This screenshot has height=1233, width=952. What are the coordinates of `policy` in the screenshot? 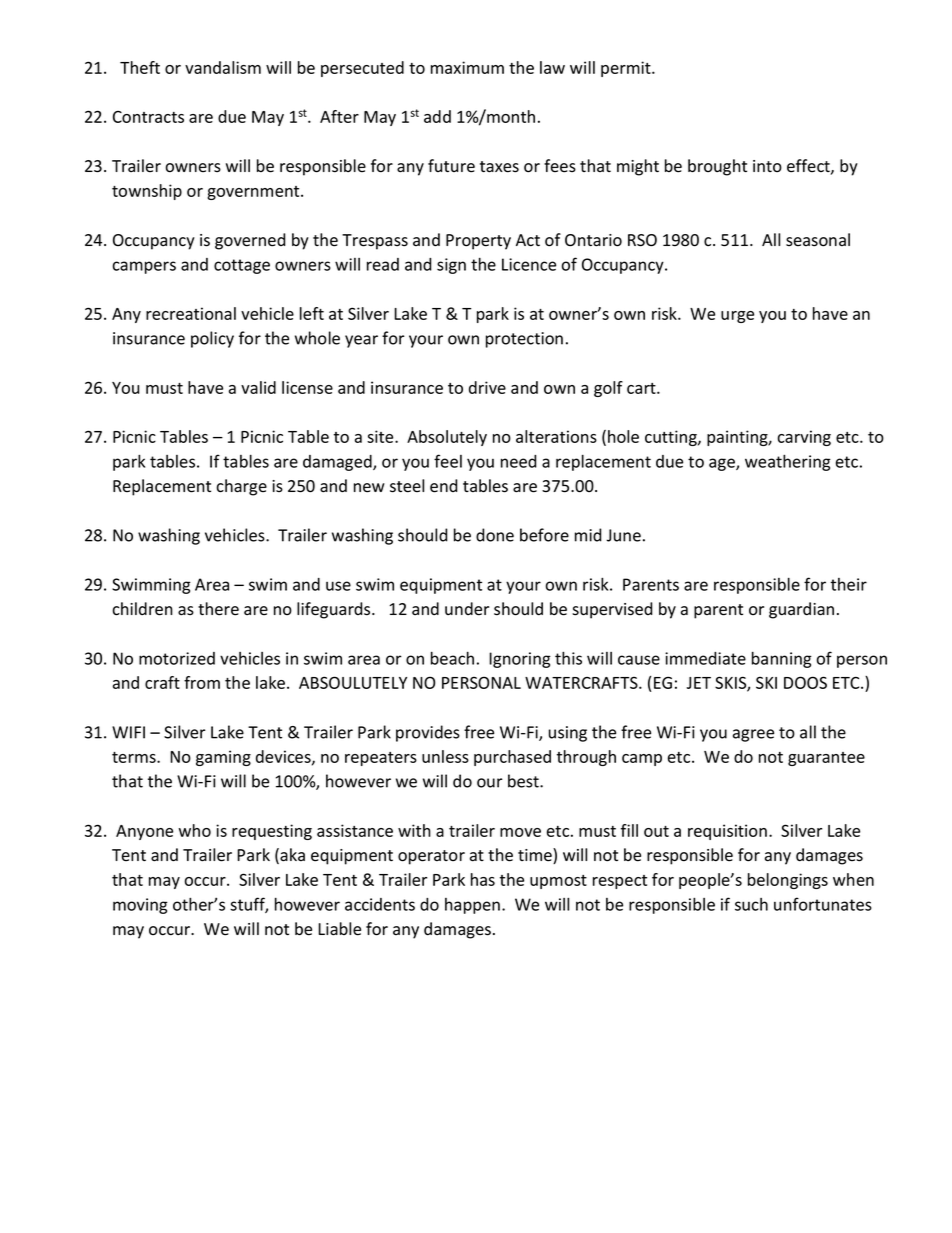 It's located at (212, 339).
